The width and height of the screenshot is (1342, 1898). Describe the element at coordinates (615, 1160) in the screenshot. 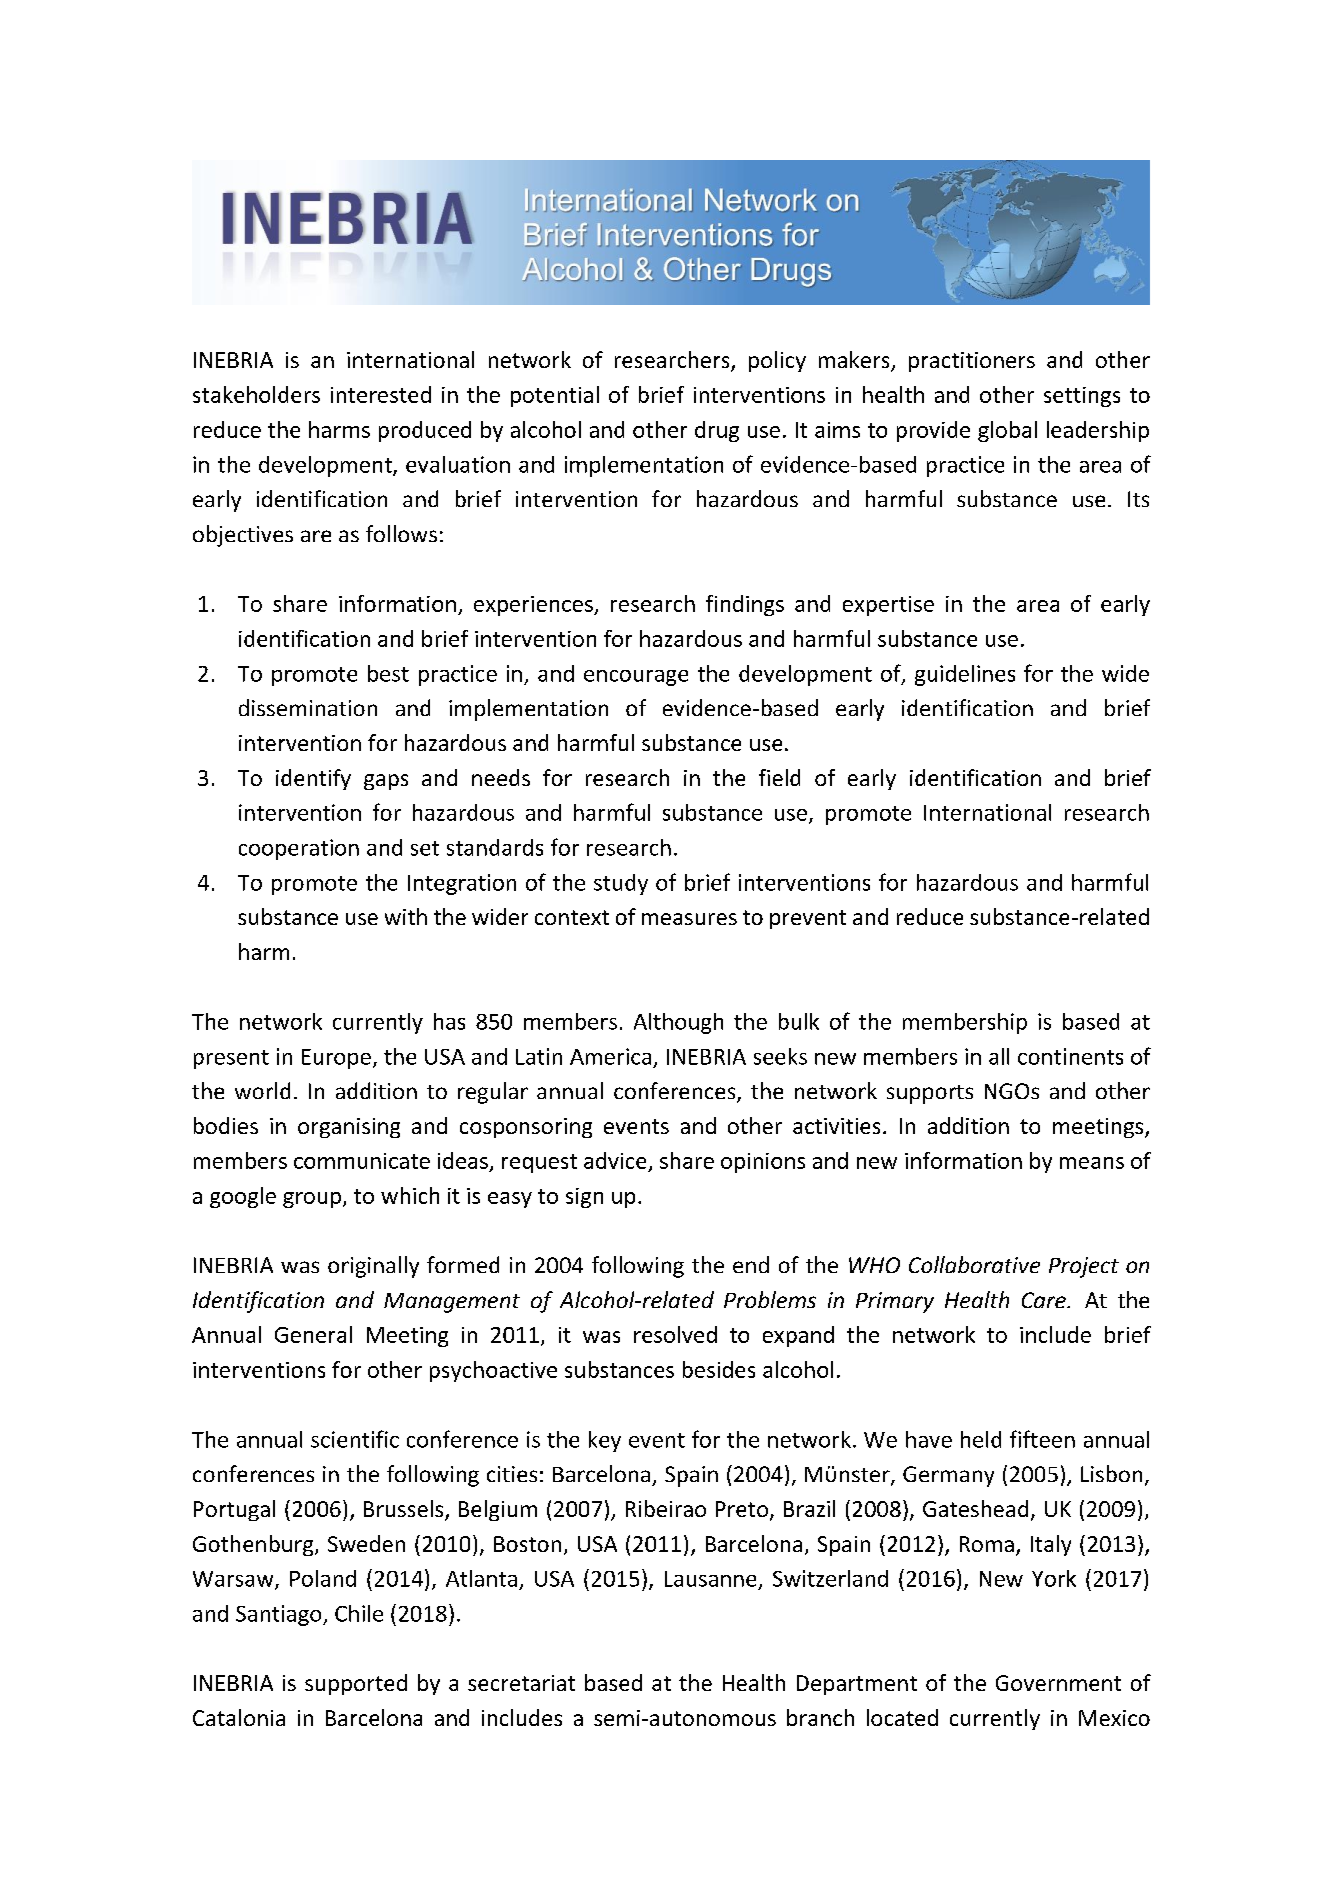

I see `advice` at that location.
